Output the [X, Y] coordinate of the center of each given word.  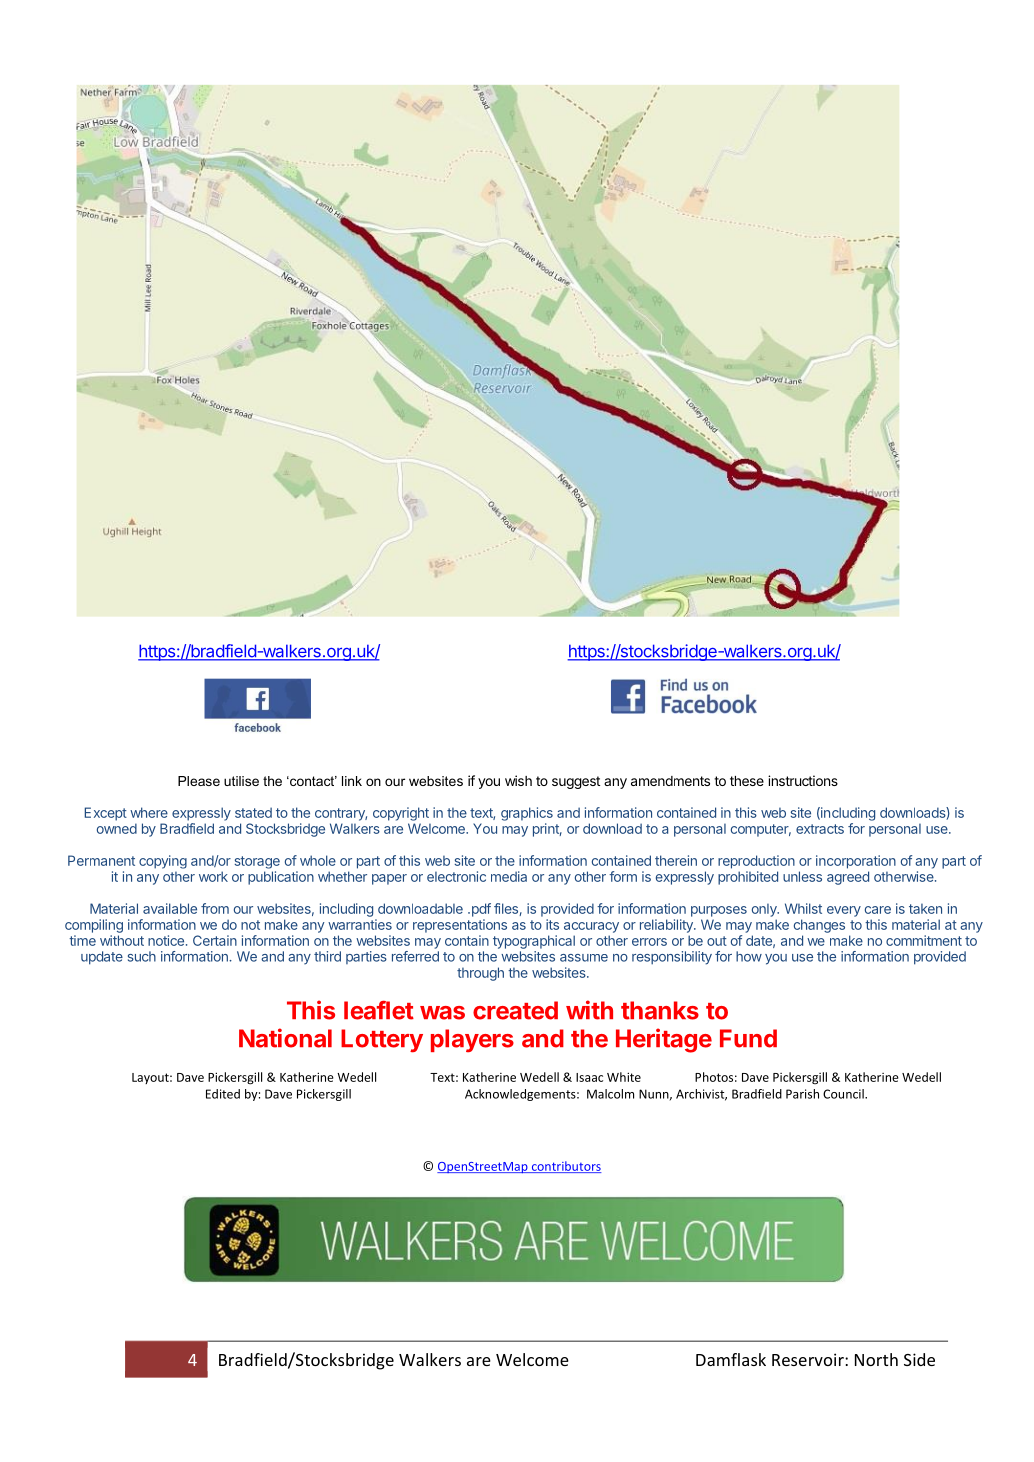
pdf [480, 910]
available [170, 908]
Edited [223, 1094]
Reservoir [809, 1359]
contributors [565, 1167]
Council [844, 1094]
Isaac [589, 1077]
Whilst [803, 908]
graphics [527, 814]
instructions [803, 780]
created [515, 1010]
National [285, 1038]
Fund [748, 1038]
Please [199, 781]
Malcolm [610, 1094]
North [876, 1359]
